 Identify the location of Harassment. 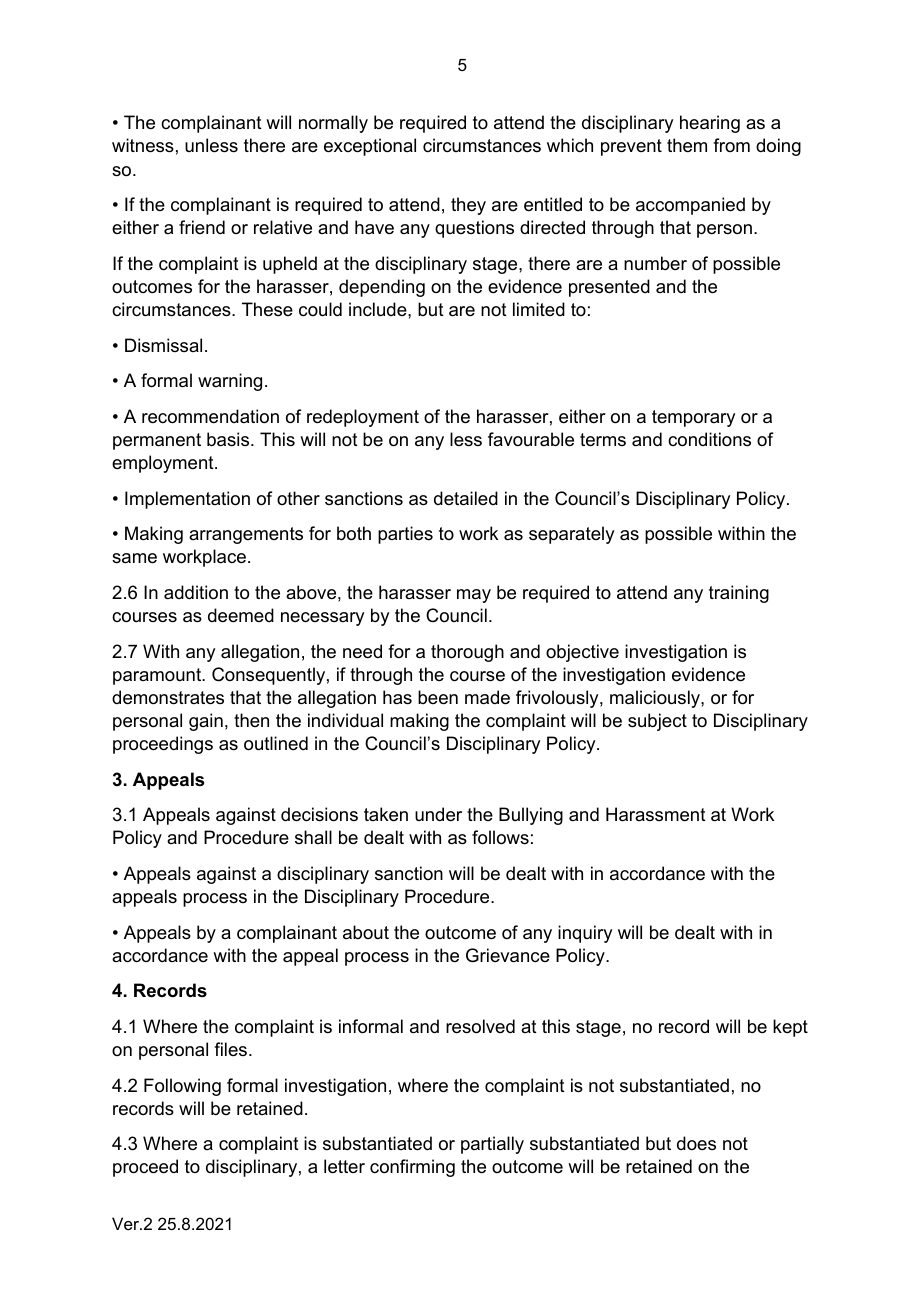
(656, 814).
